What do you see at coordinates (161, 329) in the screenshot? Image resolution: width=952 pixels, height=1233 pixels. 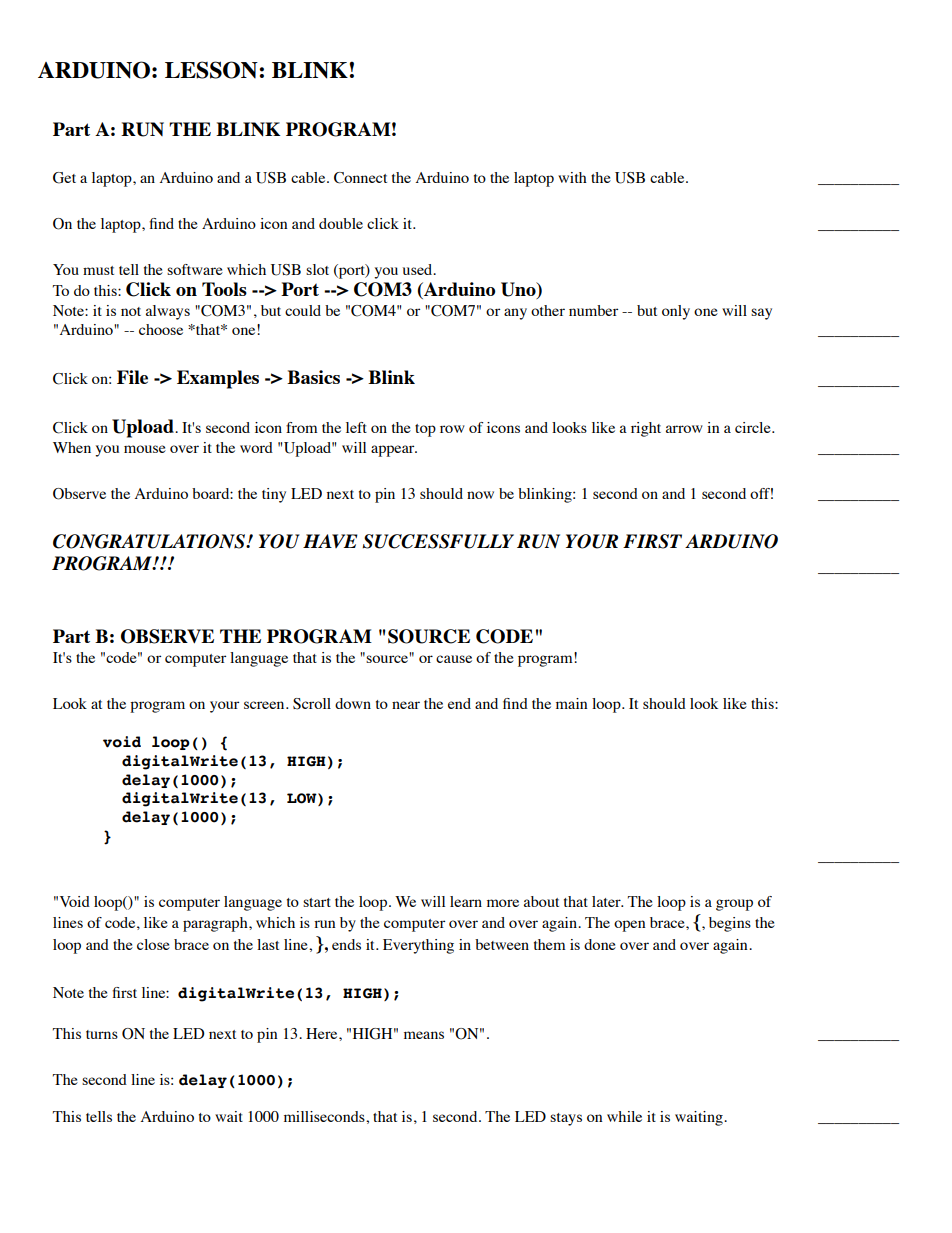 I see `choose` at bounding box center [161, 329].
